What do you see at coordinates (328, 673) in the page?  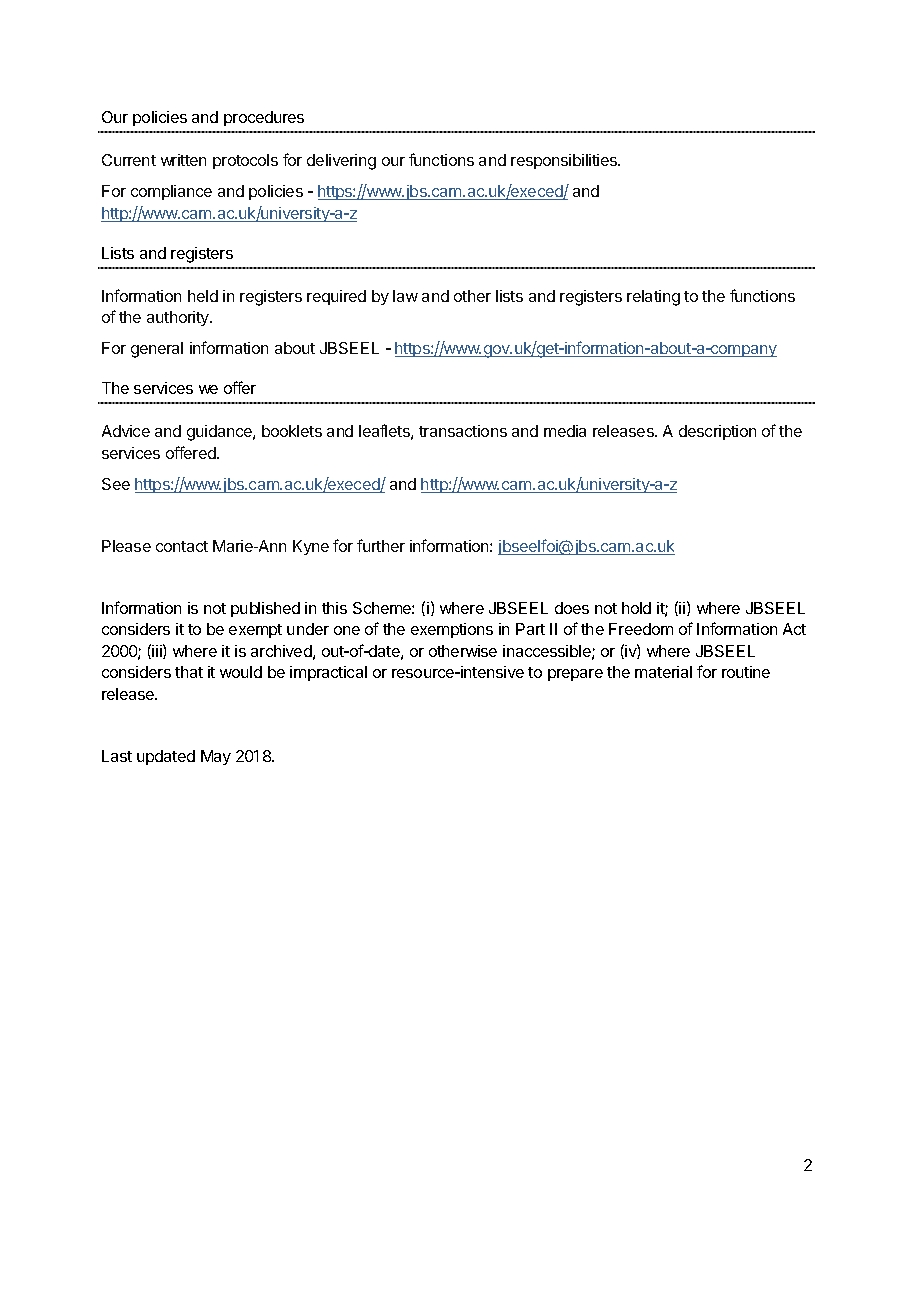 I see `impractical` at bounding box center [328, 673].
